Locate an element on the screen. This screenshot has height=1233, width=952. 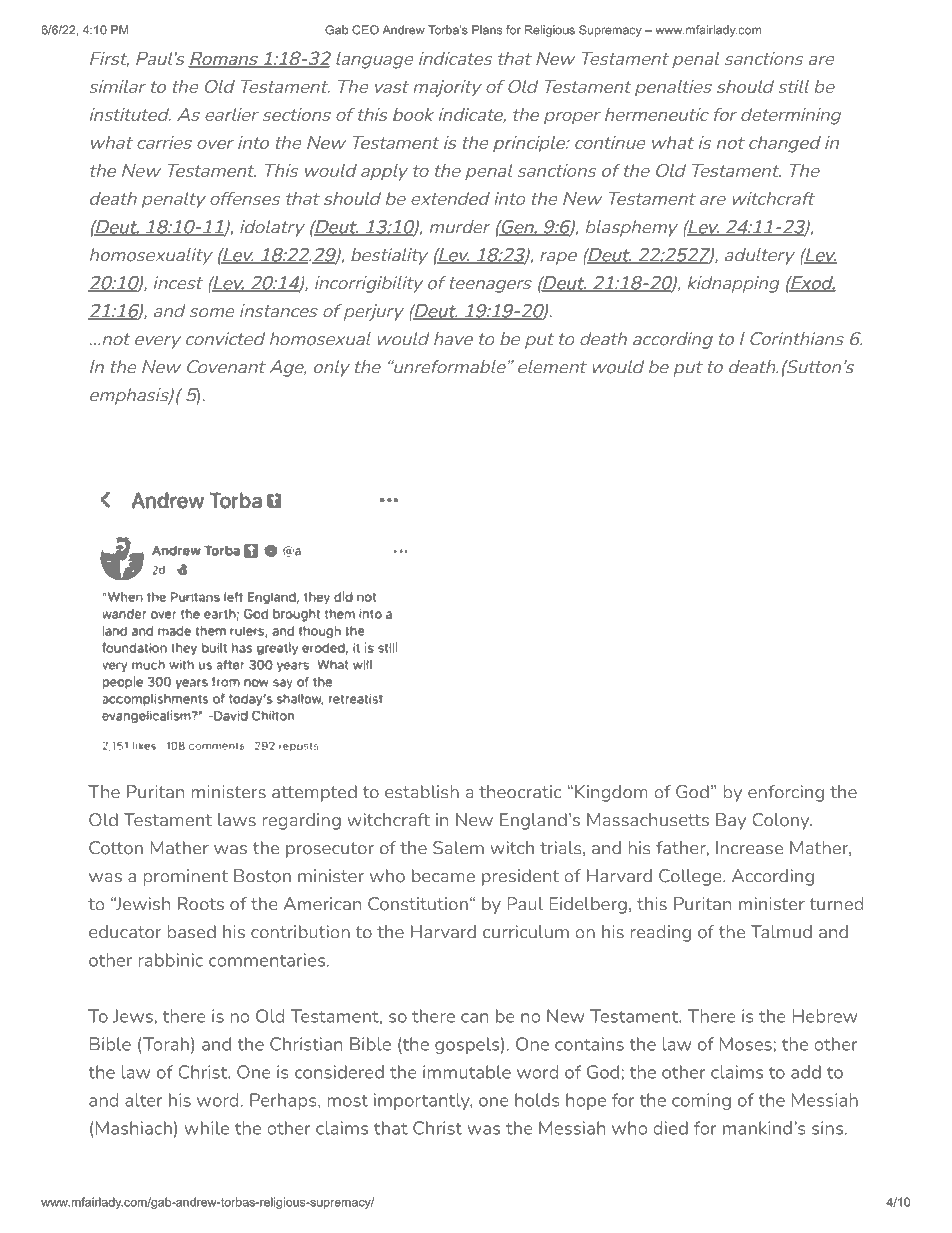
prominent is located at coordinates (185, 877).
